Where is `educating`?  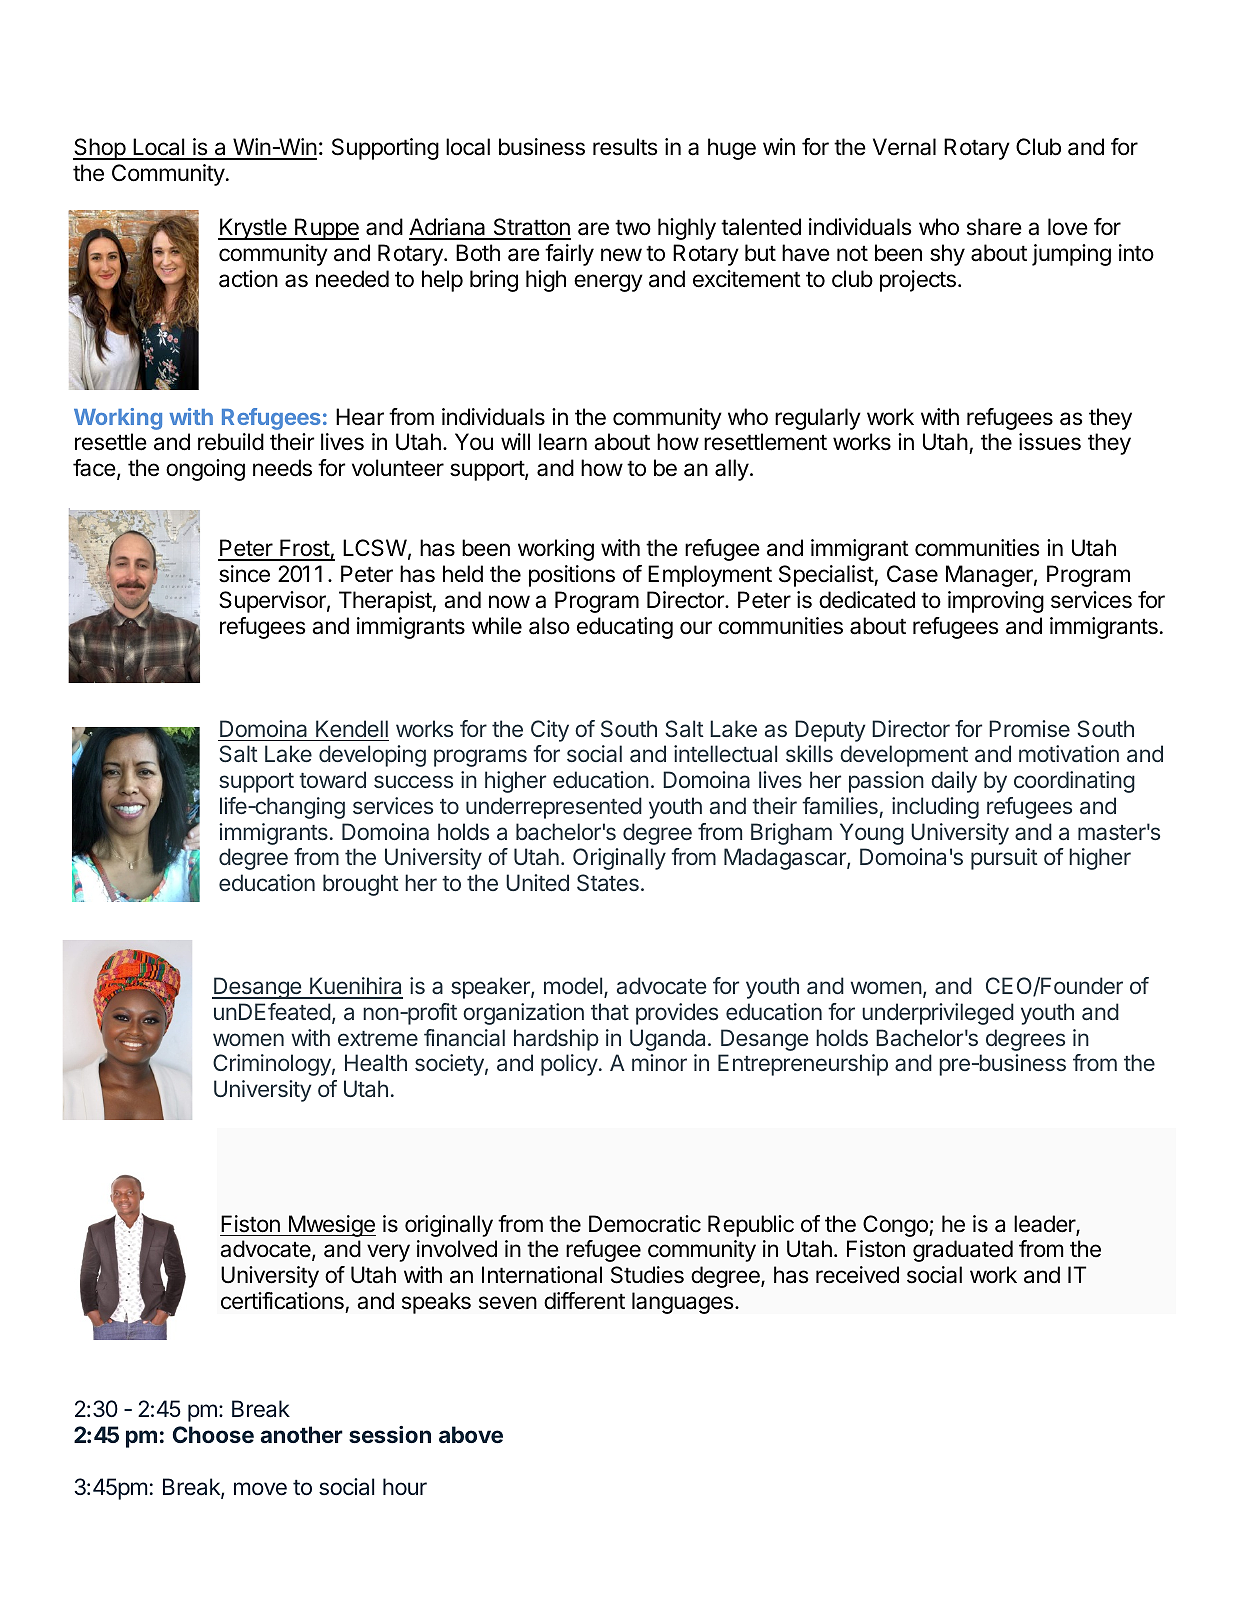
educating is located at coordinates (625, 628).
